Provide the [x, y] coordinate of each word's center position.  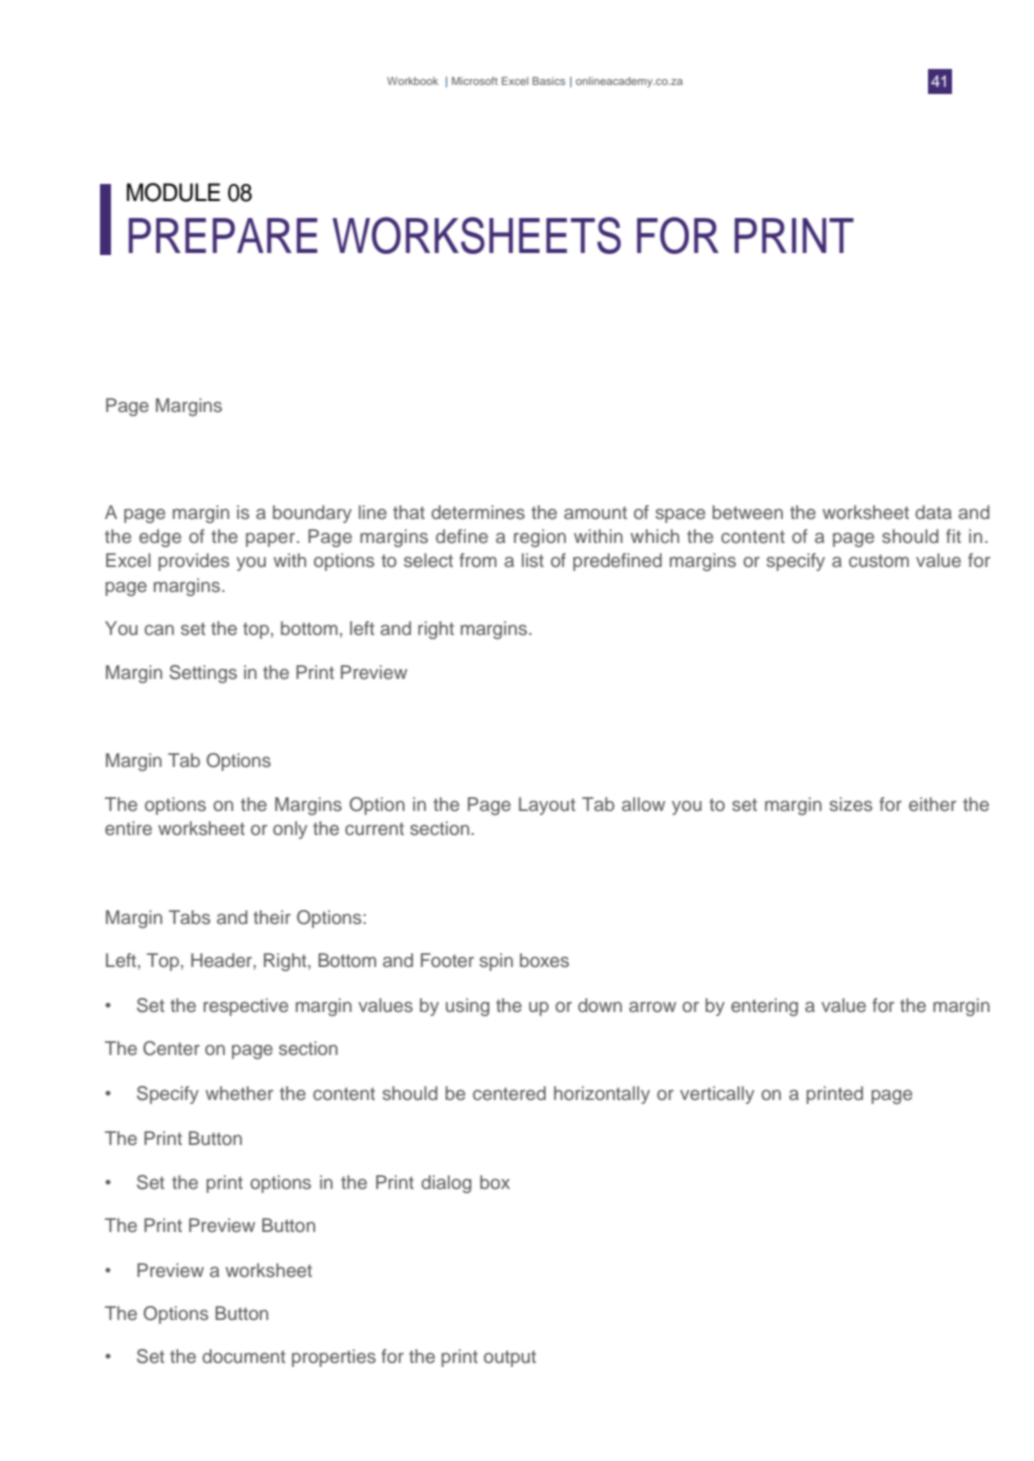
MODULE [173, 192]
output [510, 1358]
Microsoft [475, 81]
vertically [717, 1095]
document [243, 1356]
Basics [549, 81]
